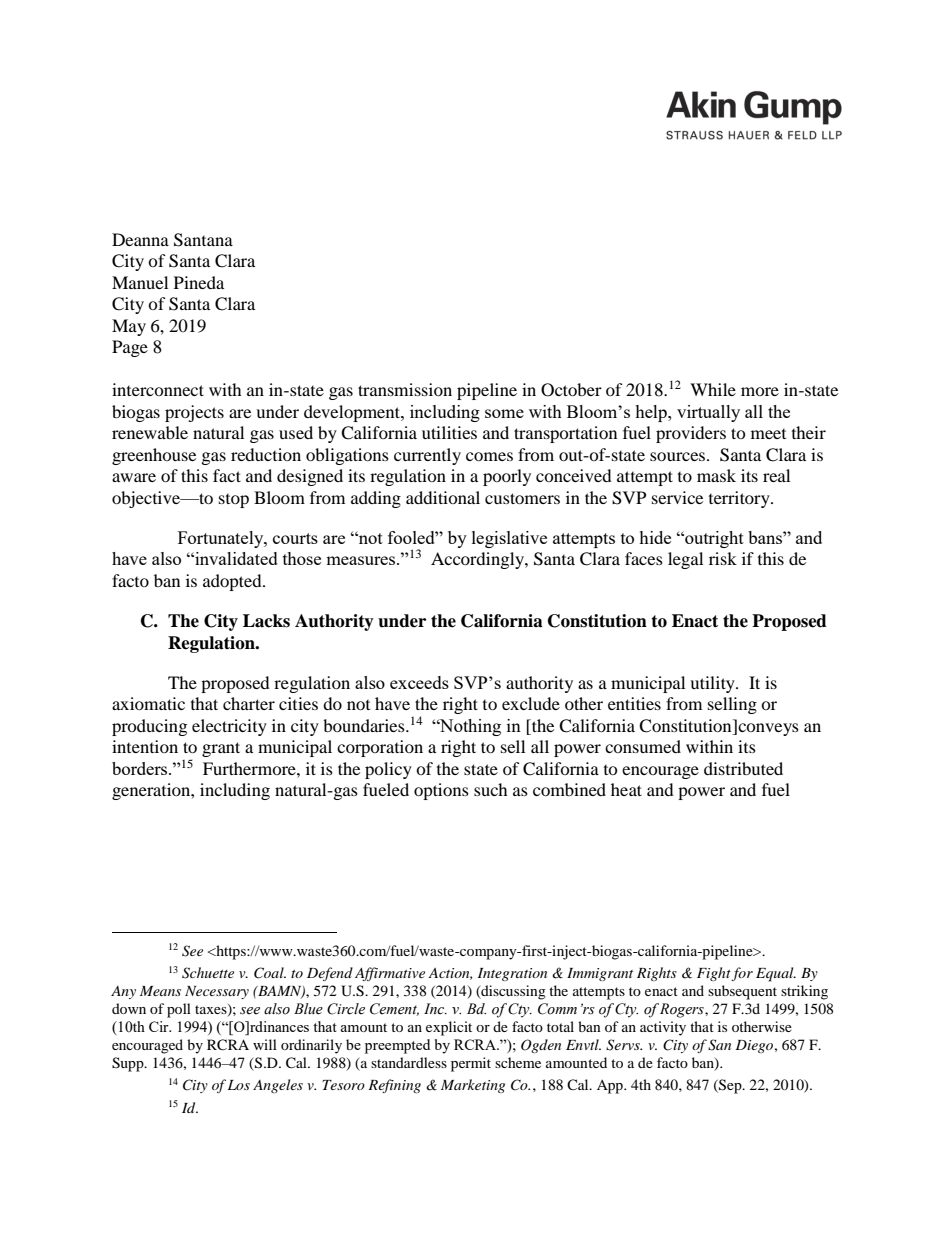  What do you see at coordinates (723, 558) in the image?
I see `risk` at bounding box center [723, 558].
